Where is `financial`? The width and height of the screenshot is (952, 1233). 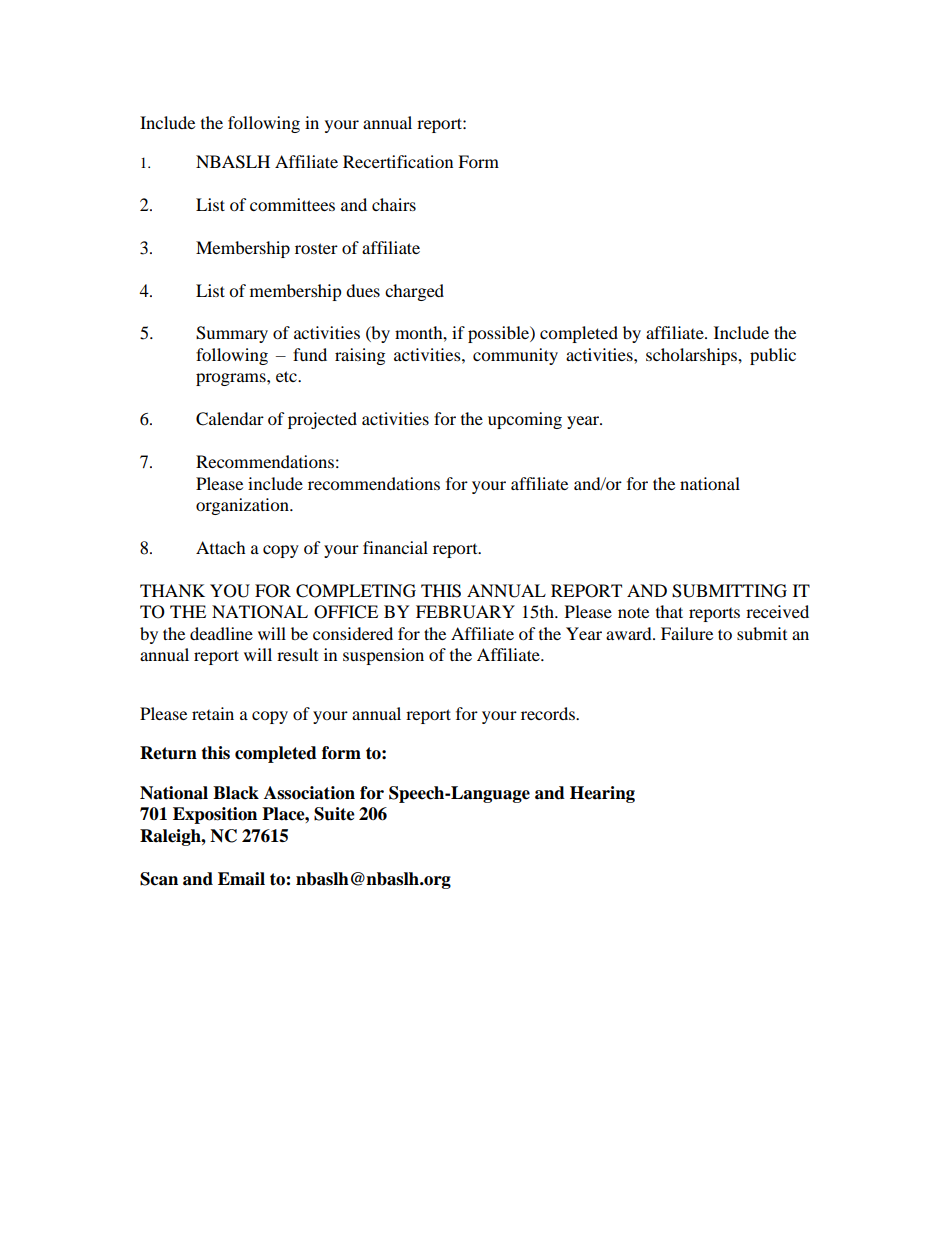 financial is located at coordinates (395, 547).
